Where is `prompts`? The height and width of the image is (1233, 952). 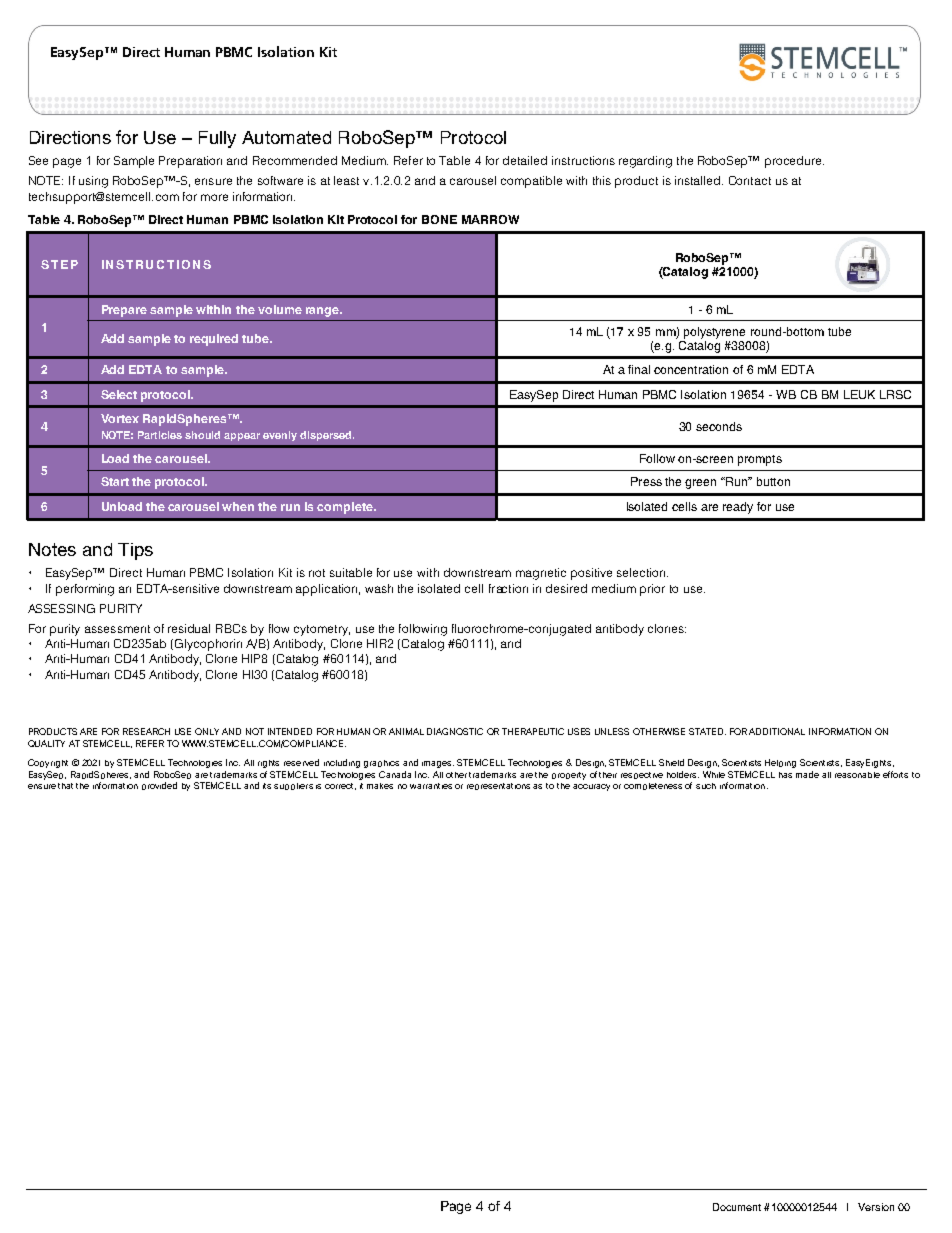 prompts is located at coordinates (760, 460).
